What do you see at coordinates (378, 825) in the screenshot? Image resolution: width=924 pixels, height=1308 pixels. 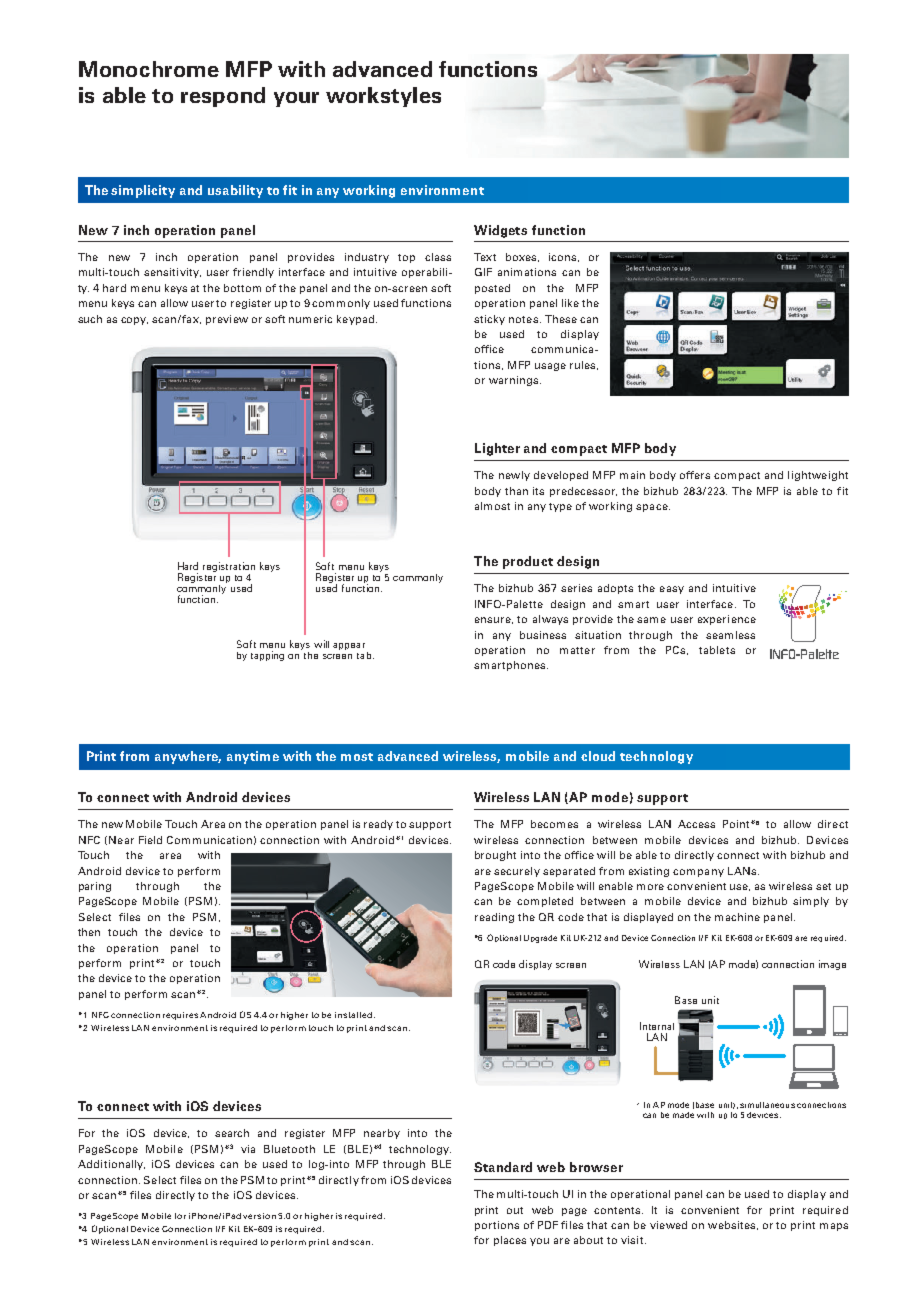 I see `ready` at bounding box center [378, 825].
